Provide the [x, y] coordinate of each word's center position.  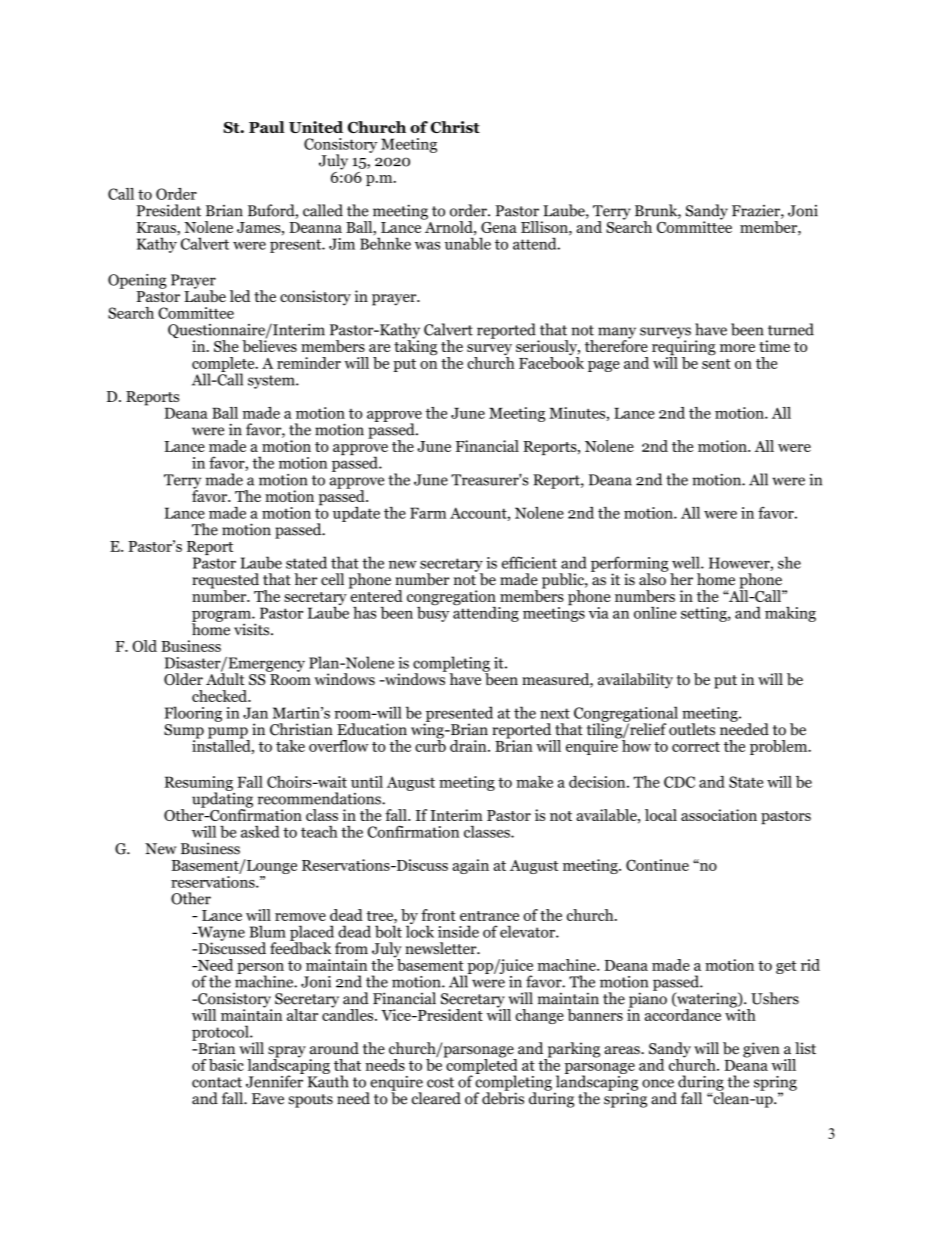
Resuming [199, 784]
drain [469, 746]
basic [226, 1065]
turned [791, 329]
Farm [428, 513]
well [687, 562]
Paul [266, 127]
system [272, 382]
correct [696, 747]
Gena [499, 227]
